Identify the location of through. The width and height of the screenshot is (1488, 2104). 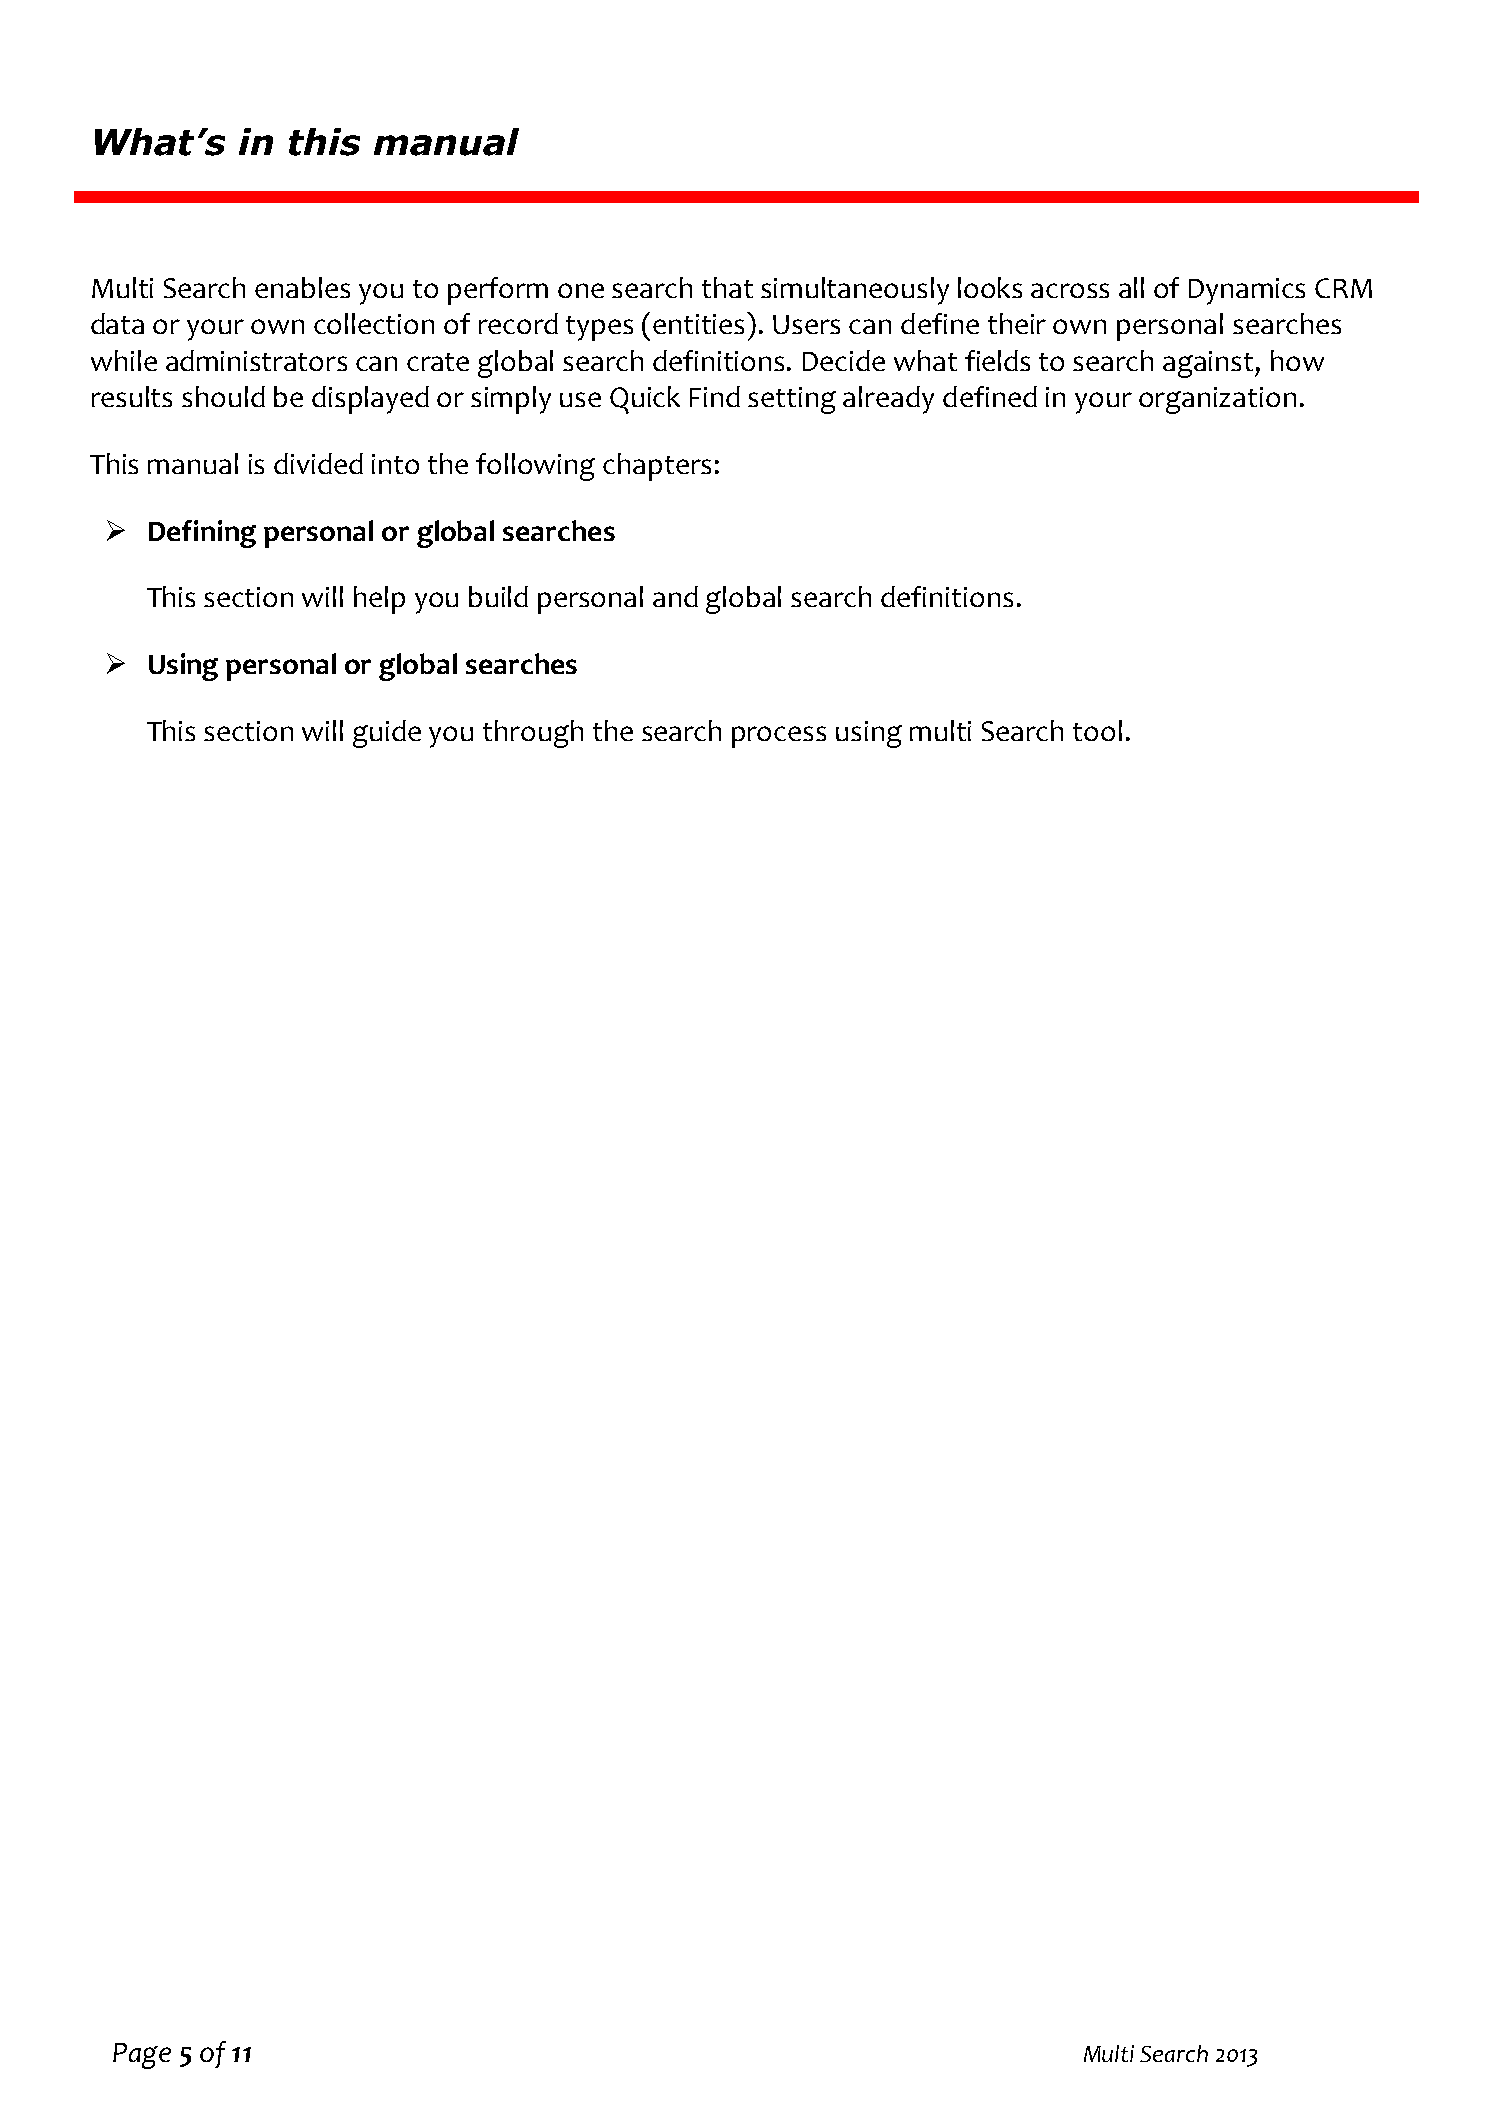
(533, 734).
